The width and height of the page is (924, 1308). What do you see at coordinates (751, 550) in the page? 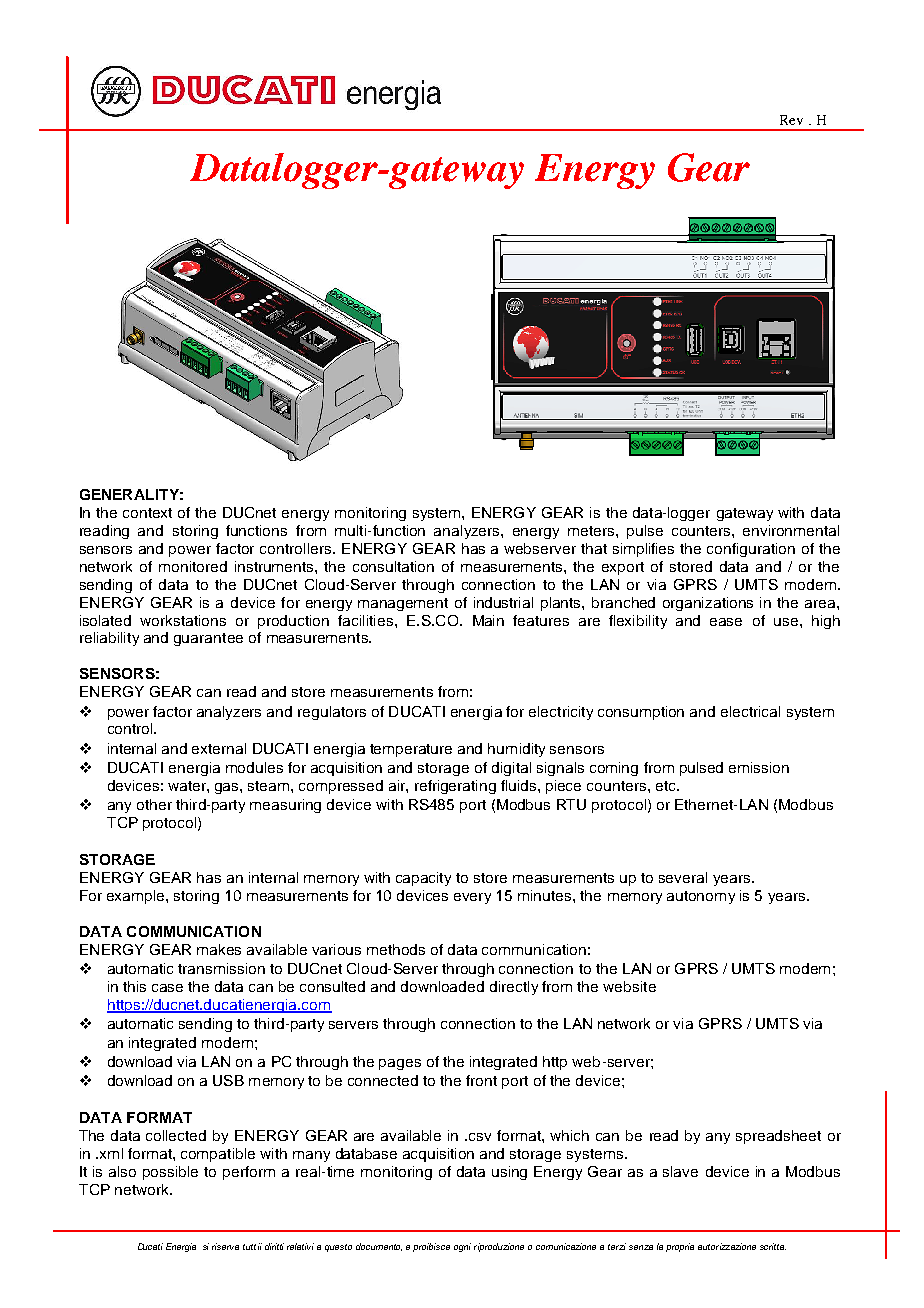
I see `configuration` at bounding box center [751, 550].
